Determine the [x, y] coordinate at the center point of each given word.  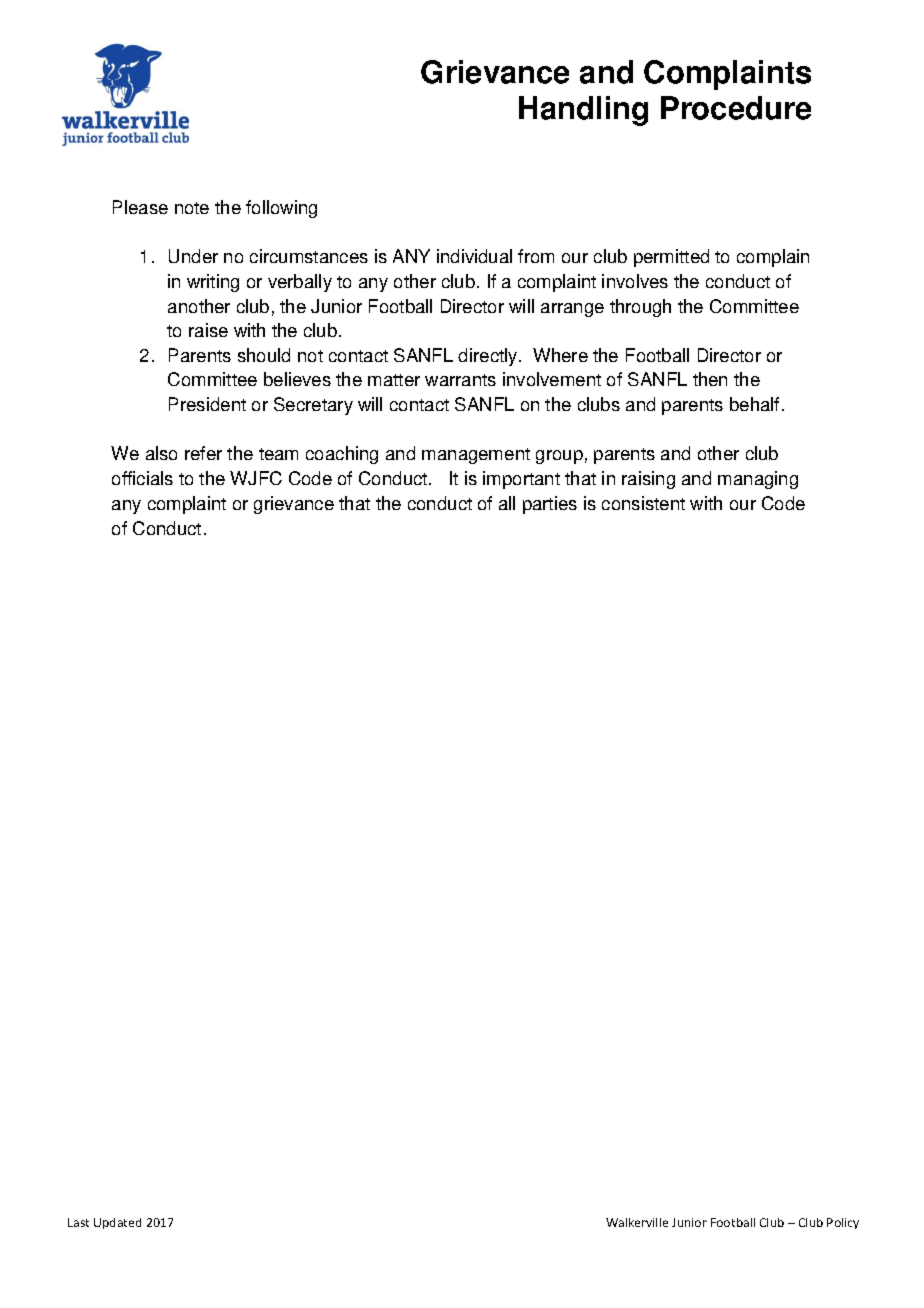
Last [78, 1222]
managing [758, 480]
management [476, 456]
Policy [843, 1223]
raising [648, 480]
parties [550, 505]
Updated [117, 1223]
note [192, 208]
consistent [643, 503]
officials [142, 478]
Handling [583, 111]
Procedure [736, 108]
